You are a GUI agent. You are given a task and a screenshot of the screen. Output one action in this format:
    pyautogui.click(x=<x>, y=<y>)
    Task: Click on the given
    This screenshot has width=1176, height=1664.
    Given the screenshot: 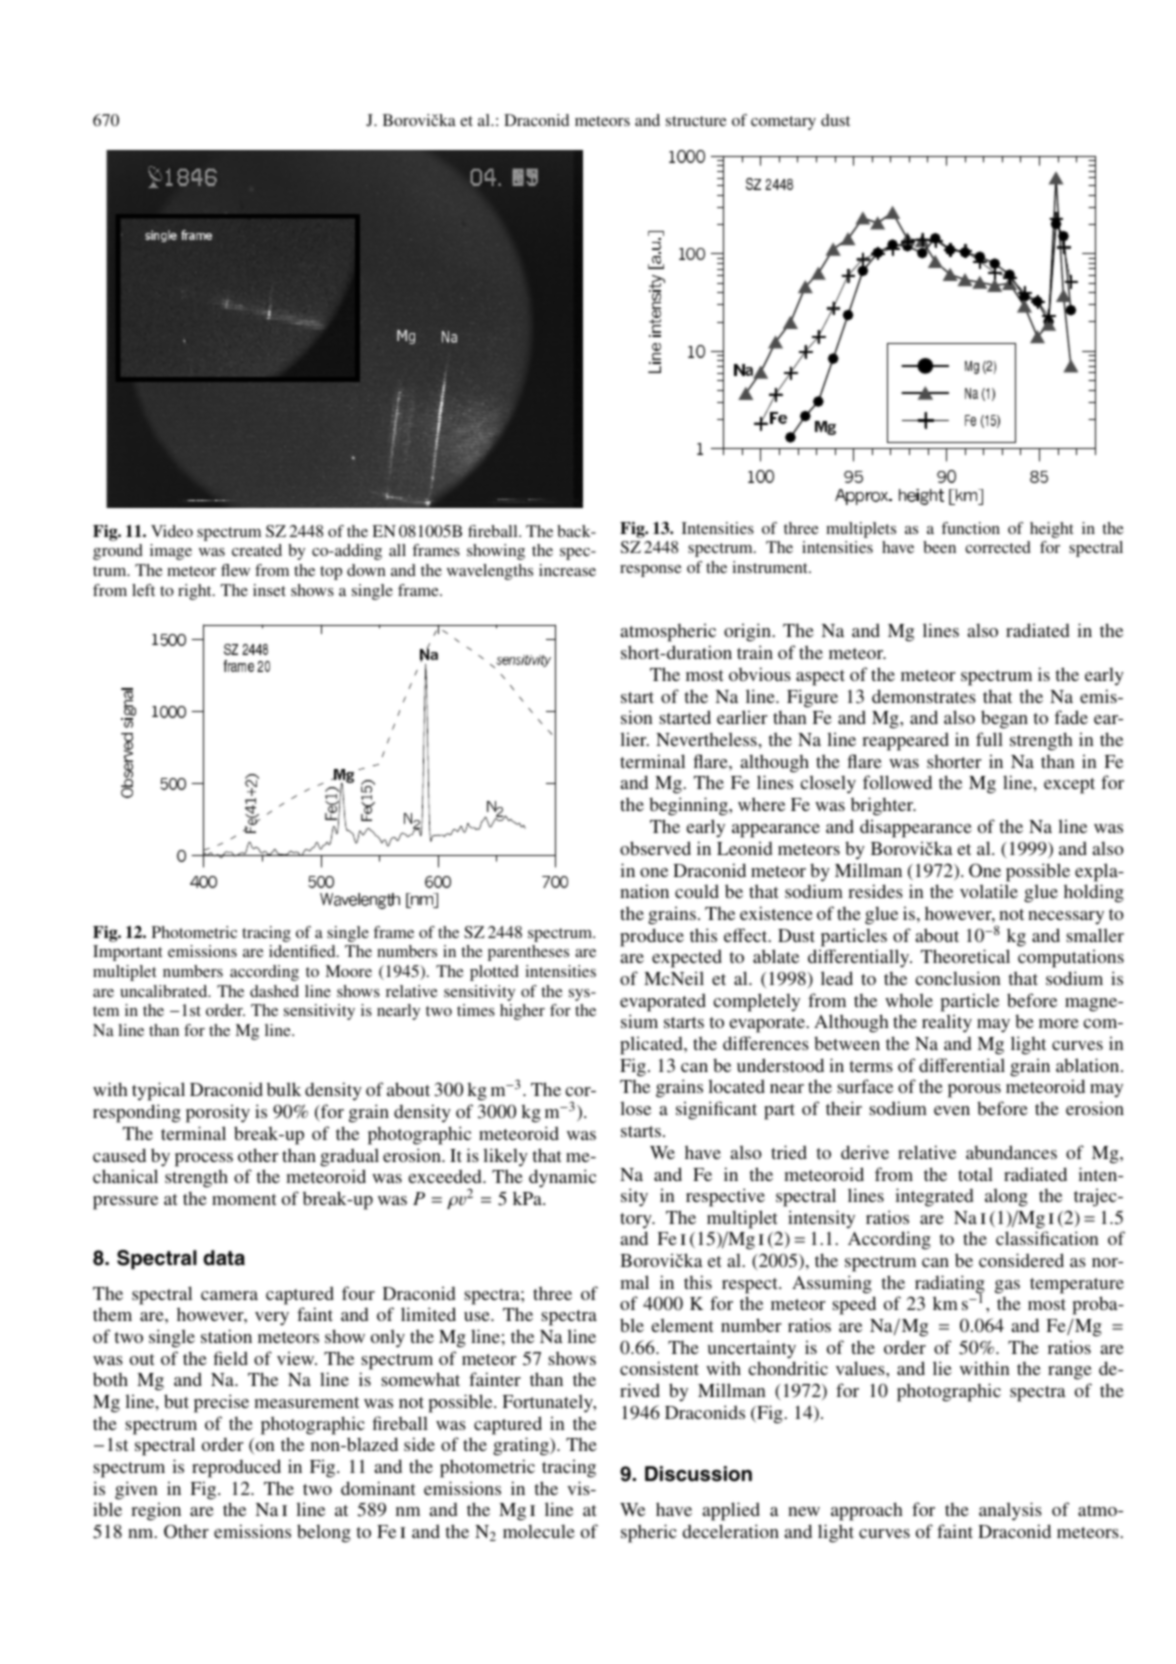 What is the action you would take?
    pyautogui.click(x=136, y=1490)
